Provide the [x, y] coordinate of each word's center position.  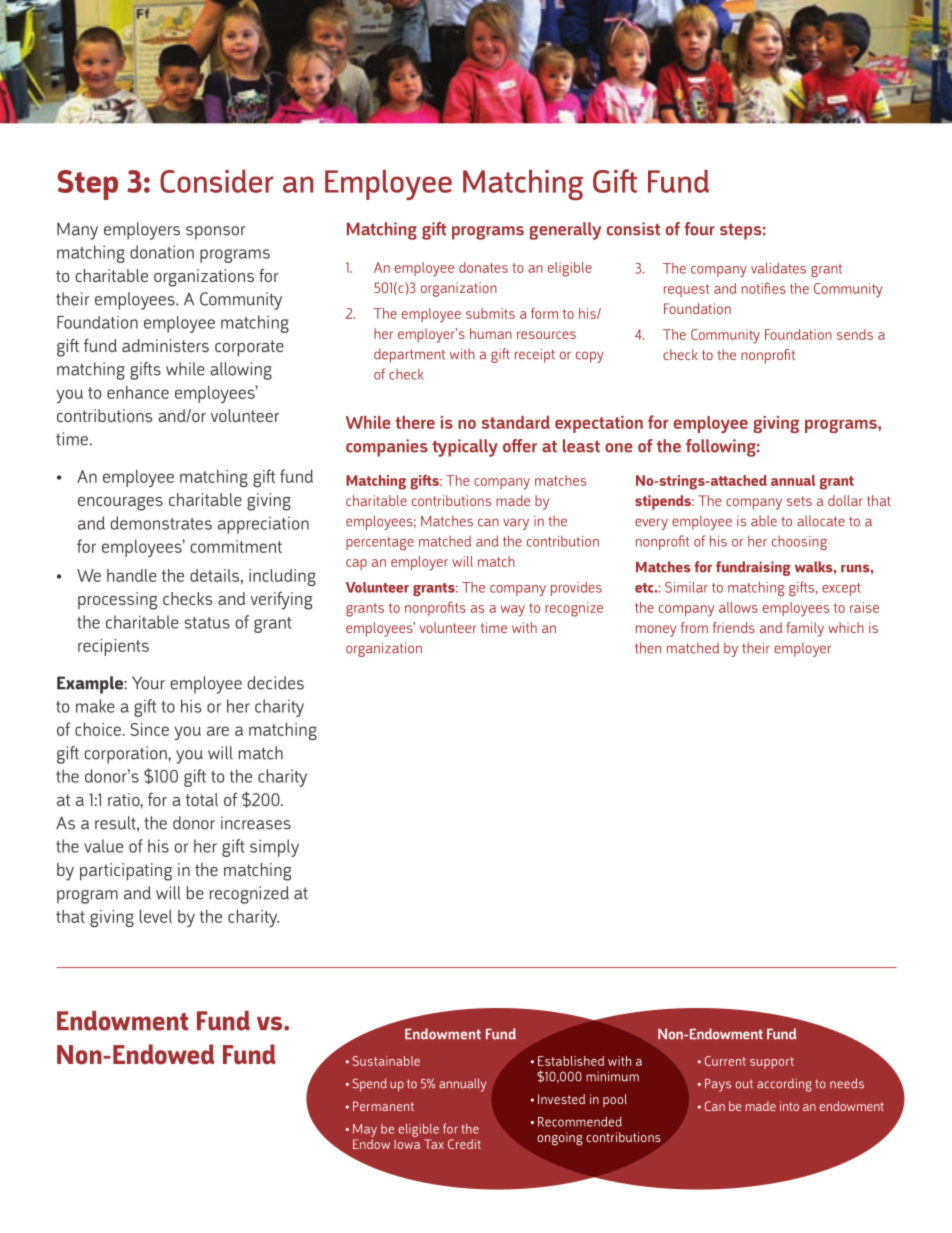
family [805, 629]
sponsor [216, 233]
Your [148, 683]
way [513, 611]
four [699, 229]
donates [483, 267]
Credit [464, 1144]
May [365, 1130]
